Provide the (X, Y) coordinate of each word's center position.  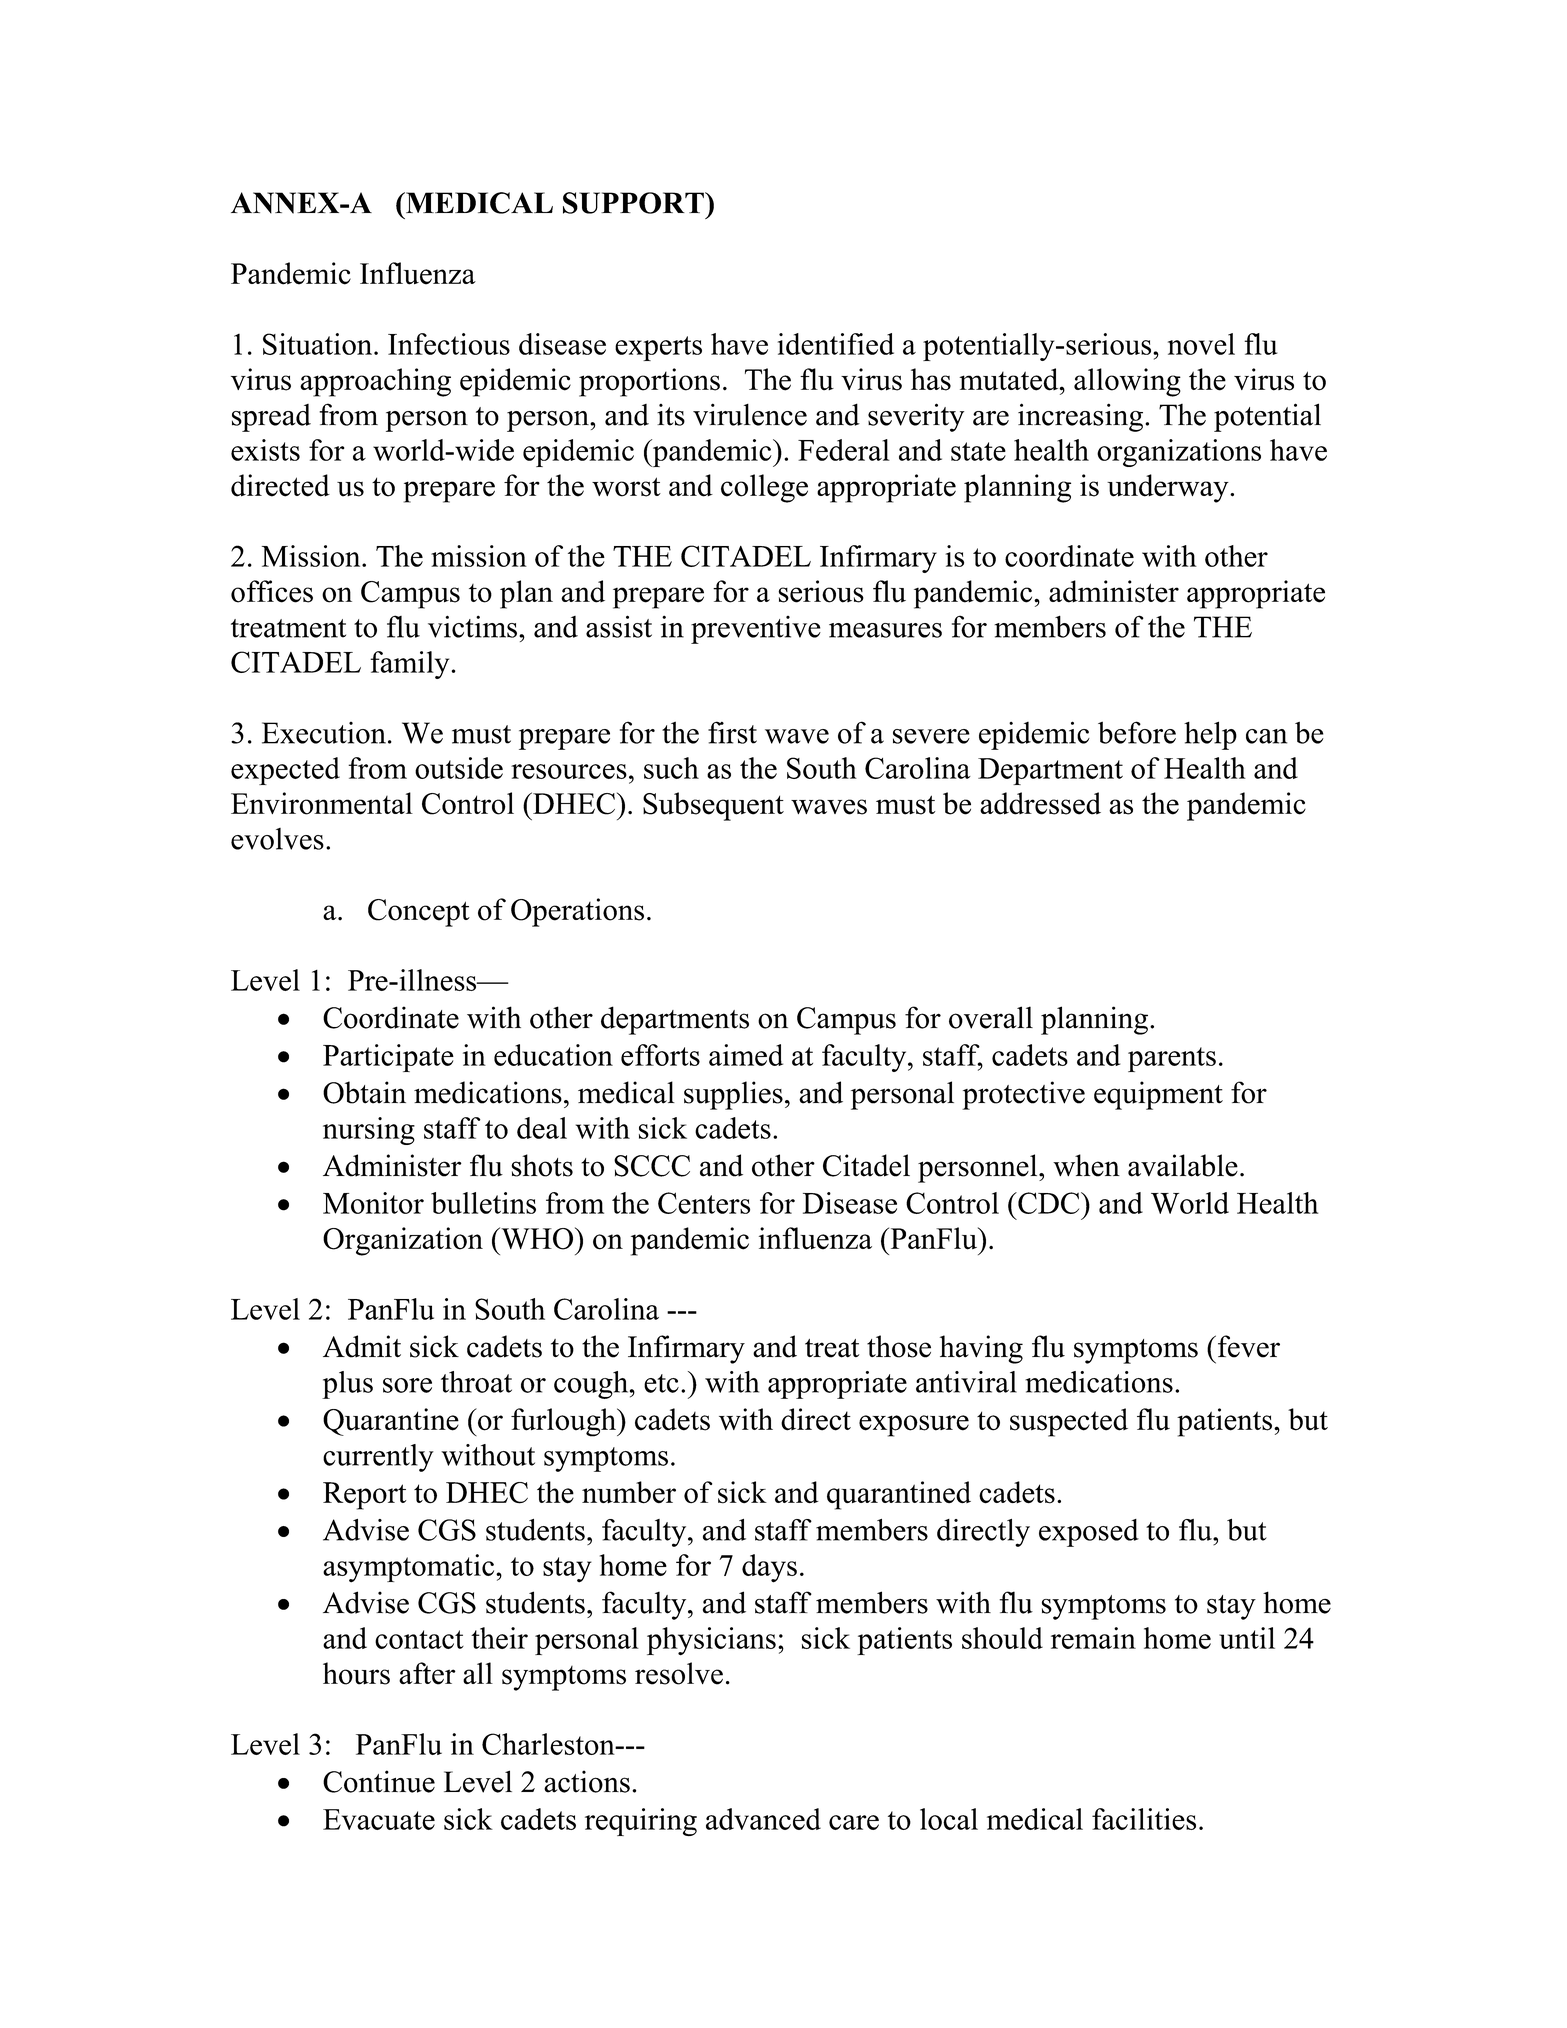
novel (1201, 344)
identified (836, 344)
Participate (388, 1058)
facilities (1144, 1819)
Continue (379, 1781)
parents (1172, 1059)
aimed (746, 1055)
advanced (763, 1819)
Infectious (449, 344)
